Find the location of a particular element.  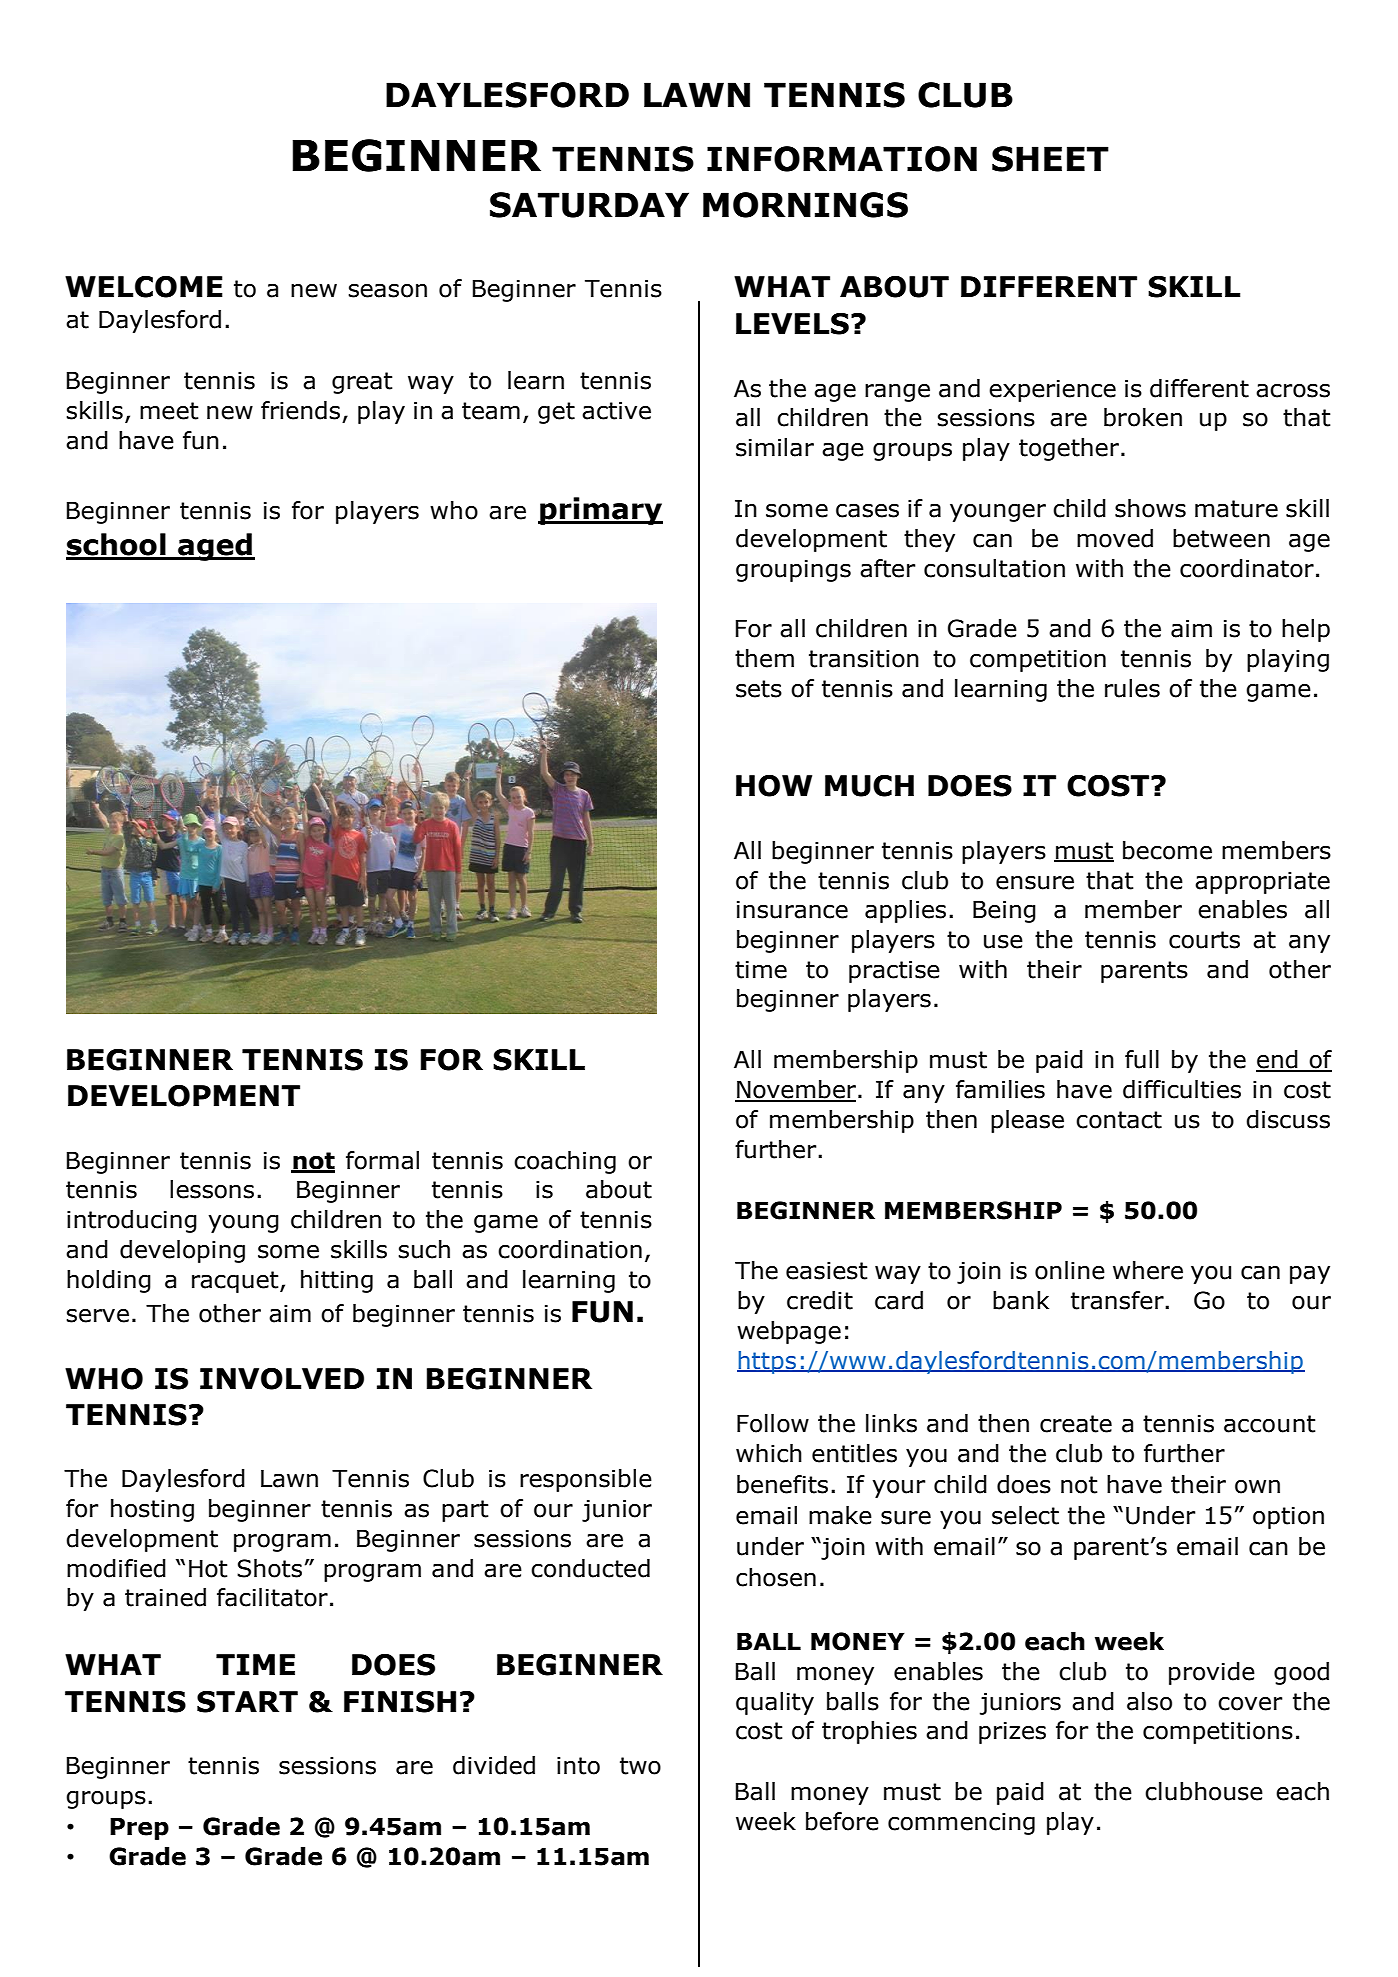

hosting is located at coordinates (152, 1510).
